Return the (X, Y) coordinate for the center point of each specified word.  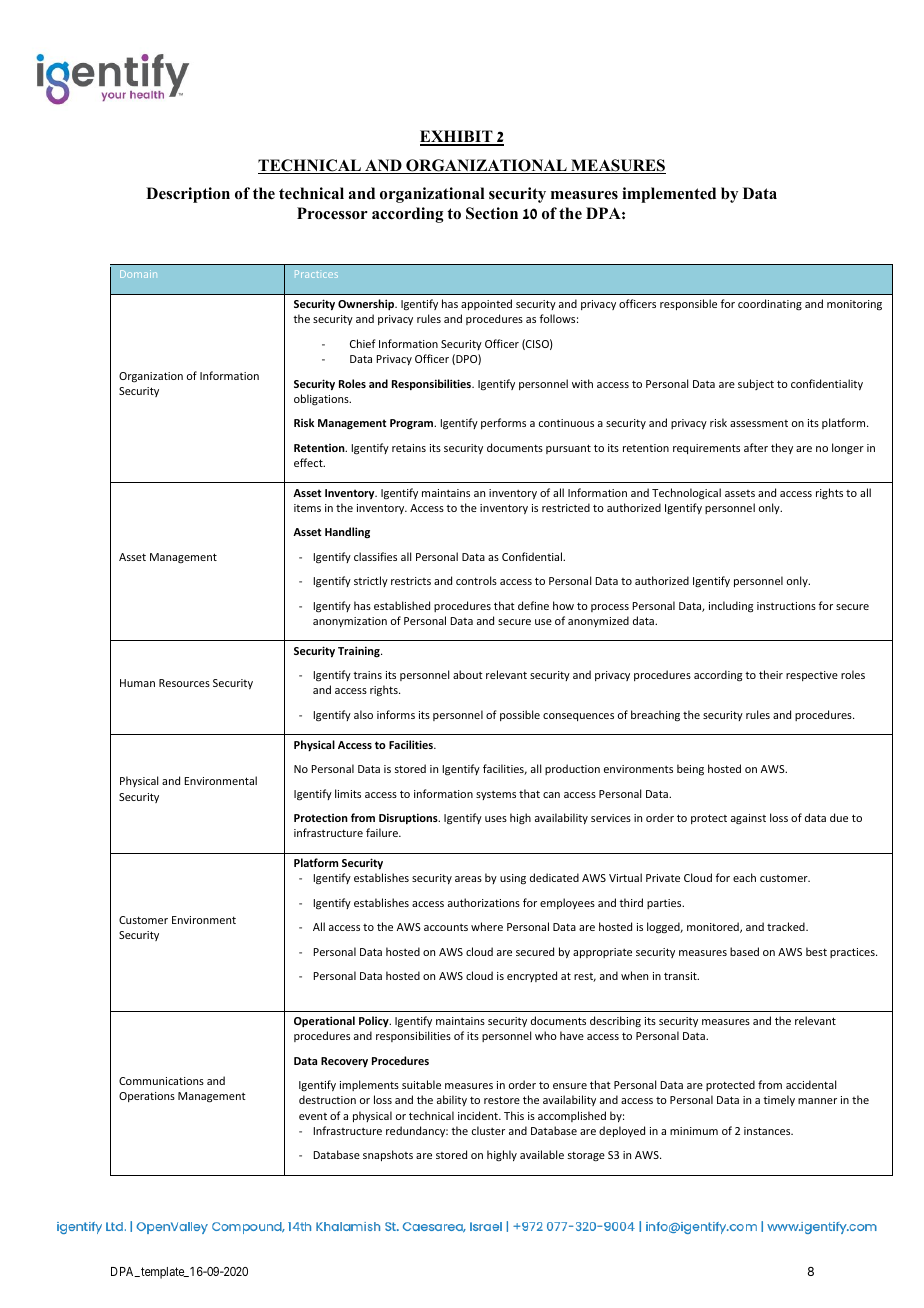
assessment (759, 423)
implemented (669, 195)
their (771, 674)
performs (503, 423)
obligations (322, 400)
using (513, 879)
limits (348, 793)
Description (188, 195)
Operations (147, 1097)
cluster (488, 1130)
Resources (184, 683)
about (468, 674)
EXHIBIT (457, 137)
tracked (787, 926)
